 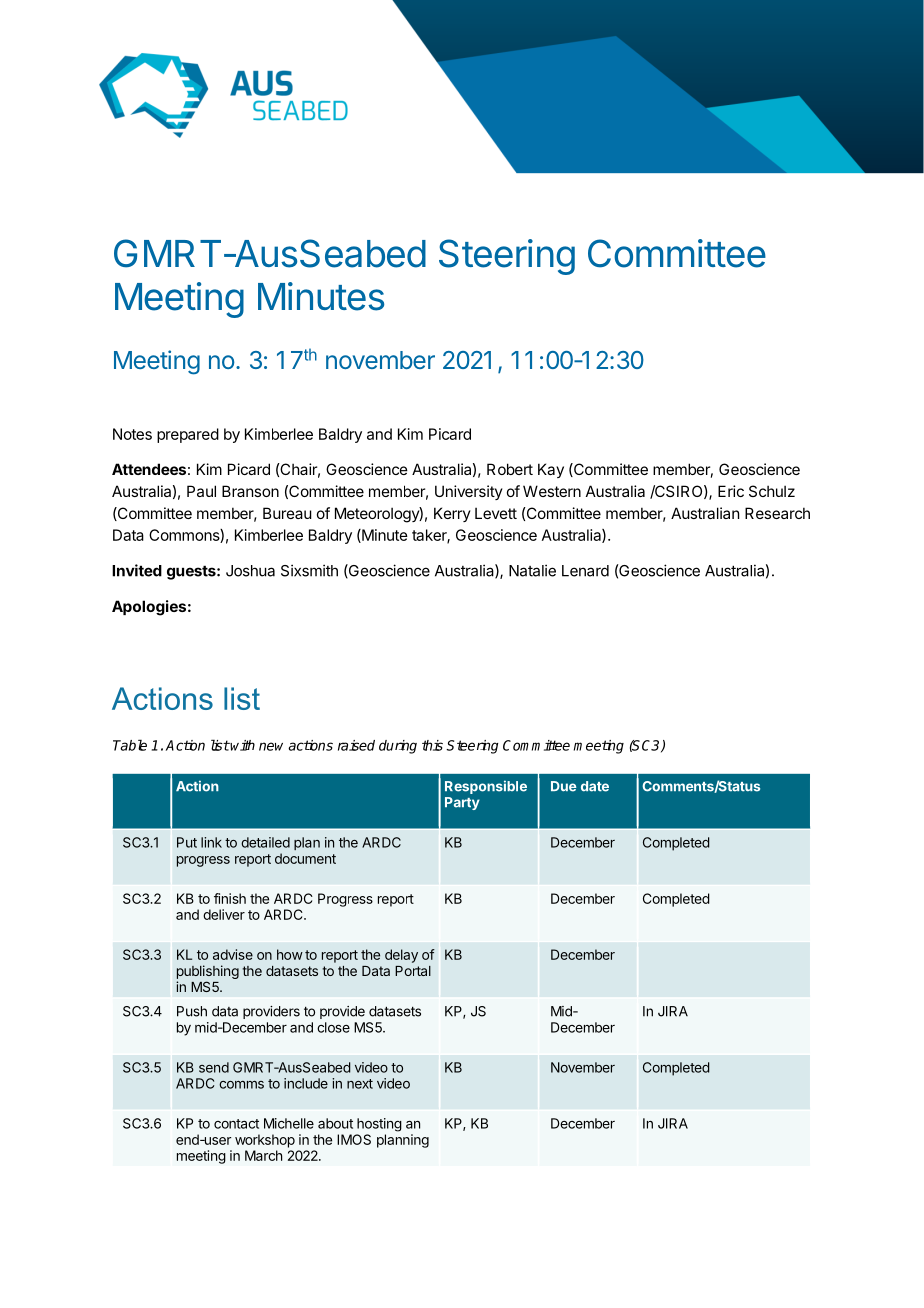 What do you see at coordinates (564, 786) in the screenshot?
I see `Due` at bounding box center [564, 786].
